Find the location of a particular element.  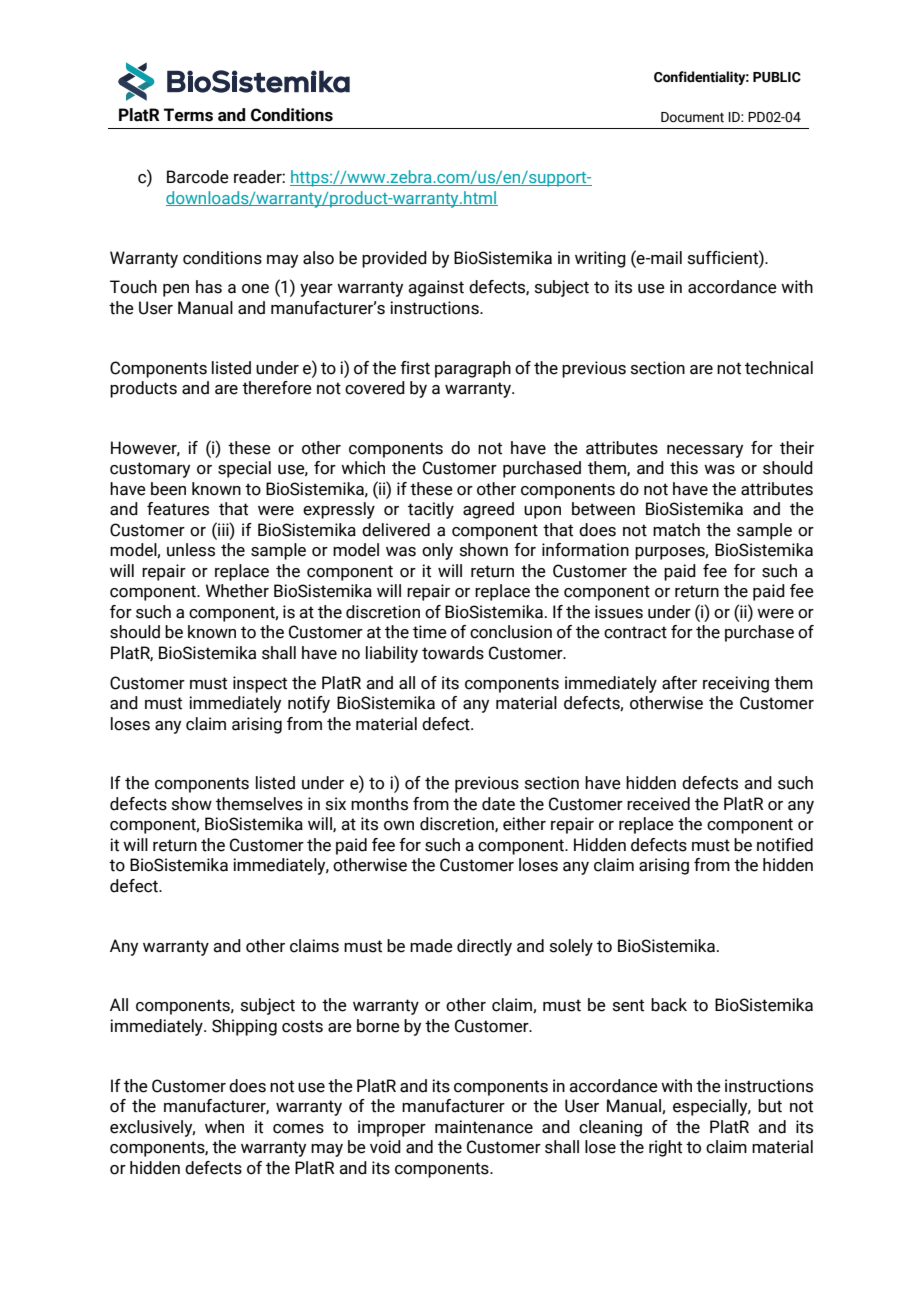

maintenance is located at coordinates (484, 1127).
